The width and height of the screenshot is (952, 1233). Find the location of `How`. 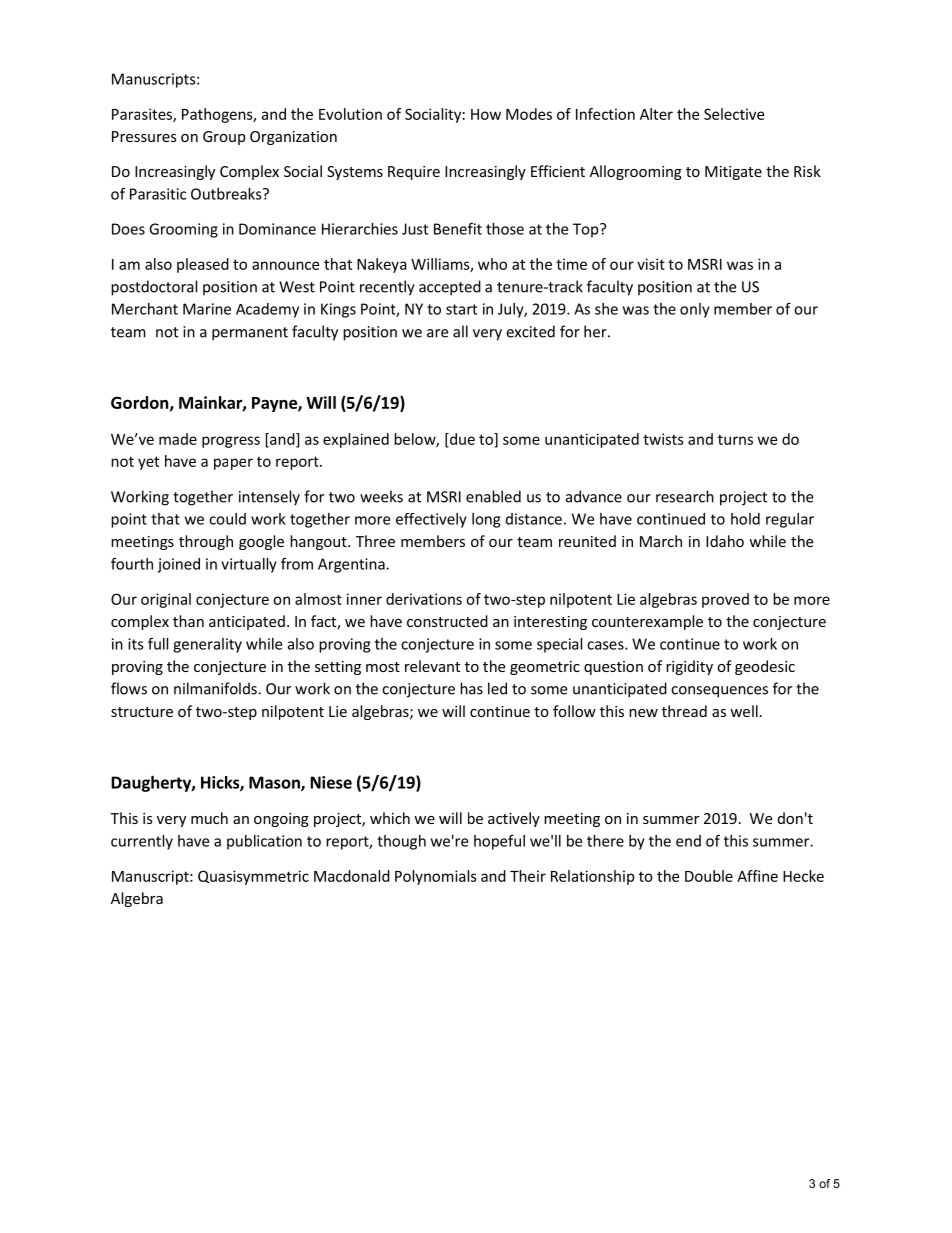

How is located at coordinates (486, 114).
